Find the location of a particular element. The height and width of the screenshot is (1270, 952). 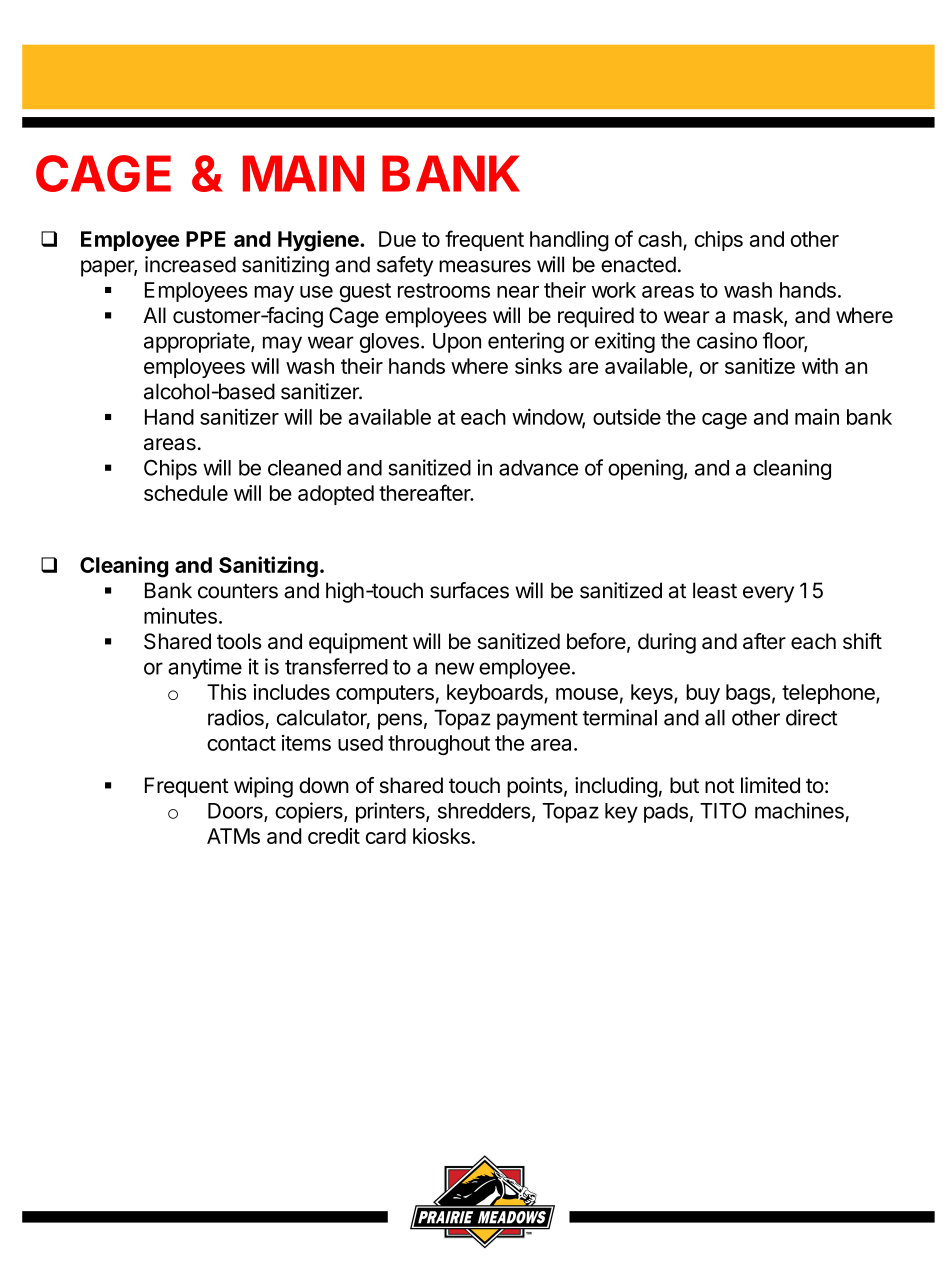

Hygiene is located at coordinates (319, 241).
